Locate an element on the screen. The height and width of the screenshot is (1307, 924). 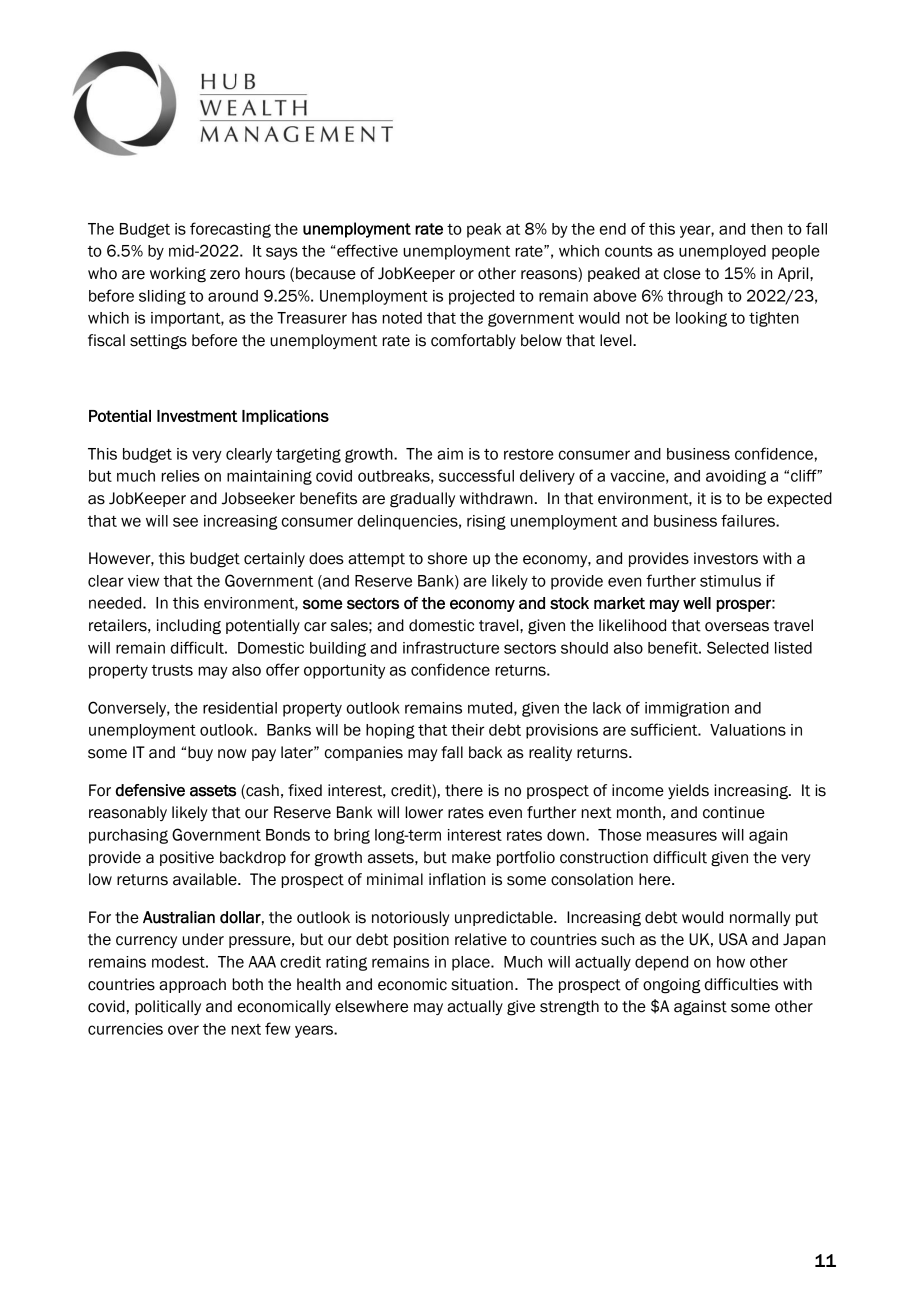
buy is located at coordinates (200, 753).
